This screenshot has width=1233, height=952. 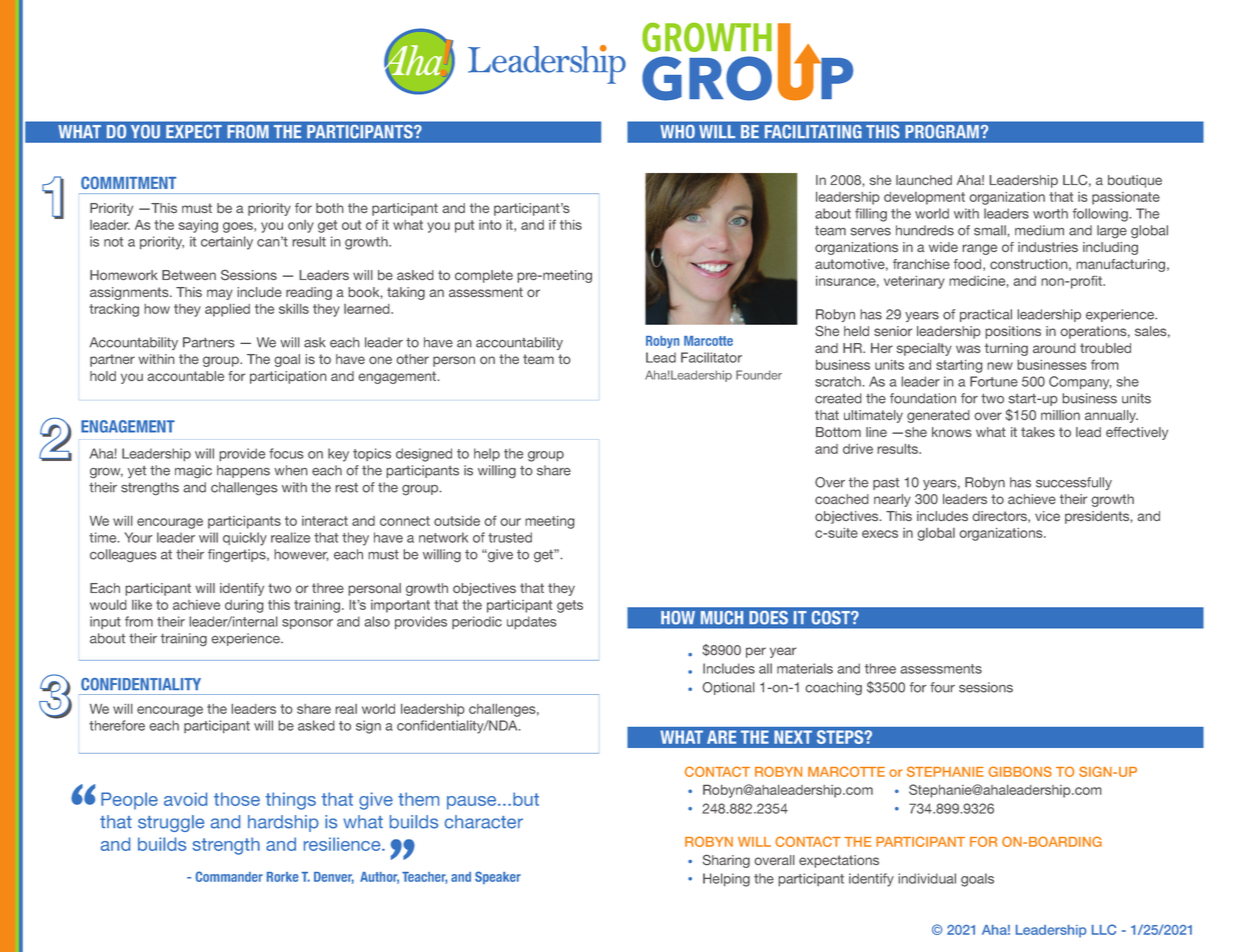 I want to click on quickly, so click(x=245, y=539).
